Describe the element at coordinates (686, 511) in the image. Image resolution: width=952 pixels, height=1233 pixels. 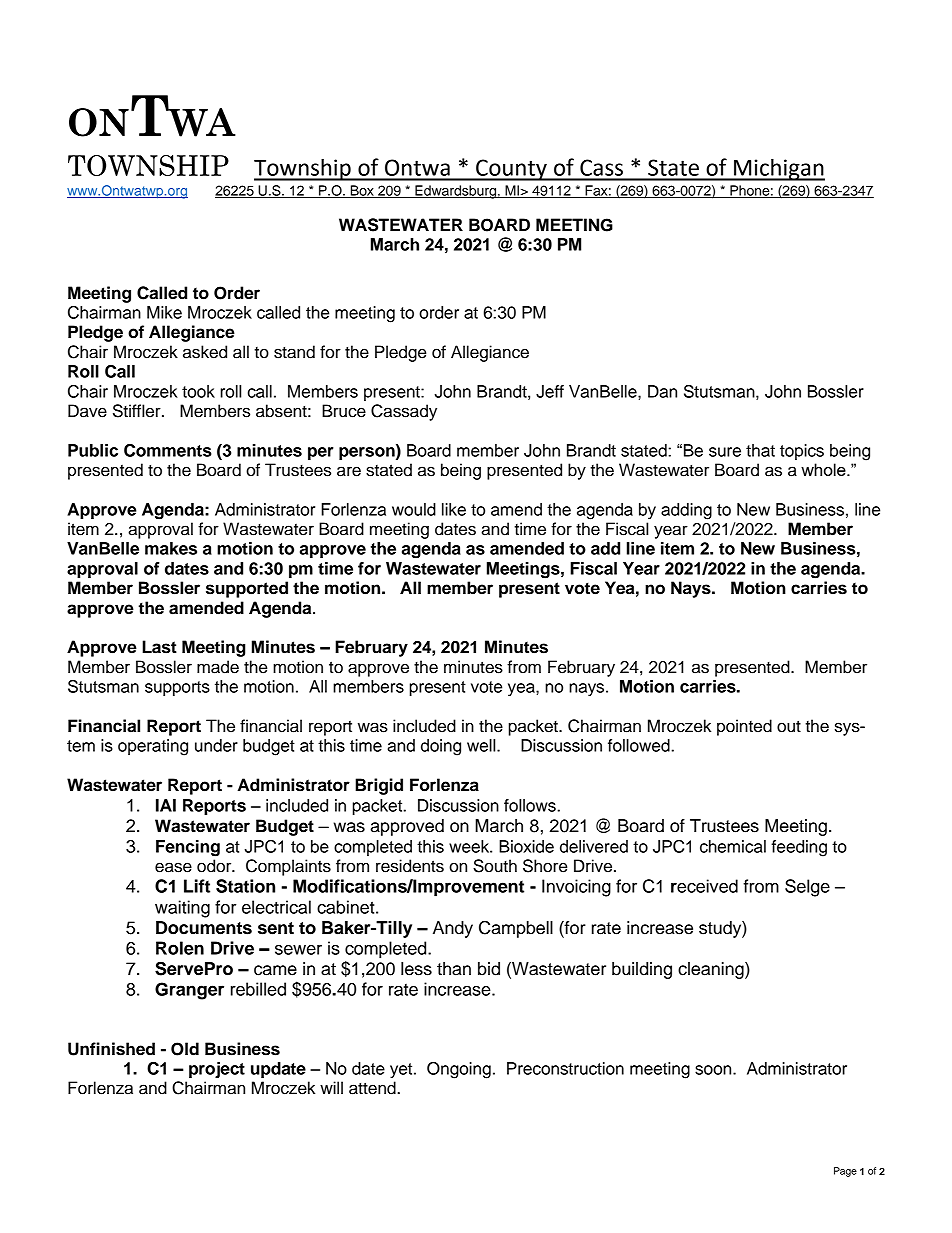
I see `adding` at that location.
